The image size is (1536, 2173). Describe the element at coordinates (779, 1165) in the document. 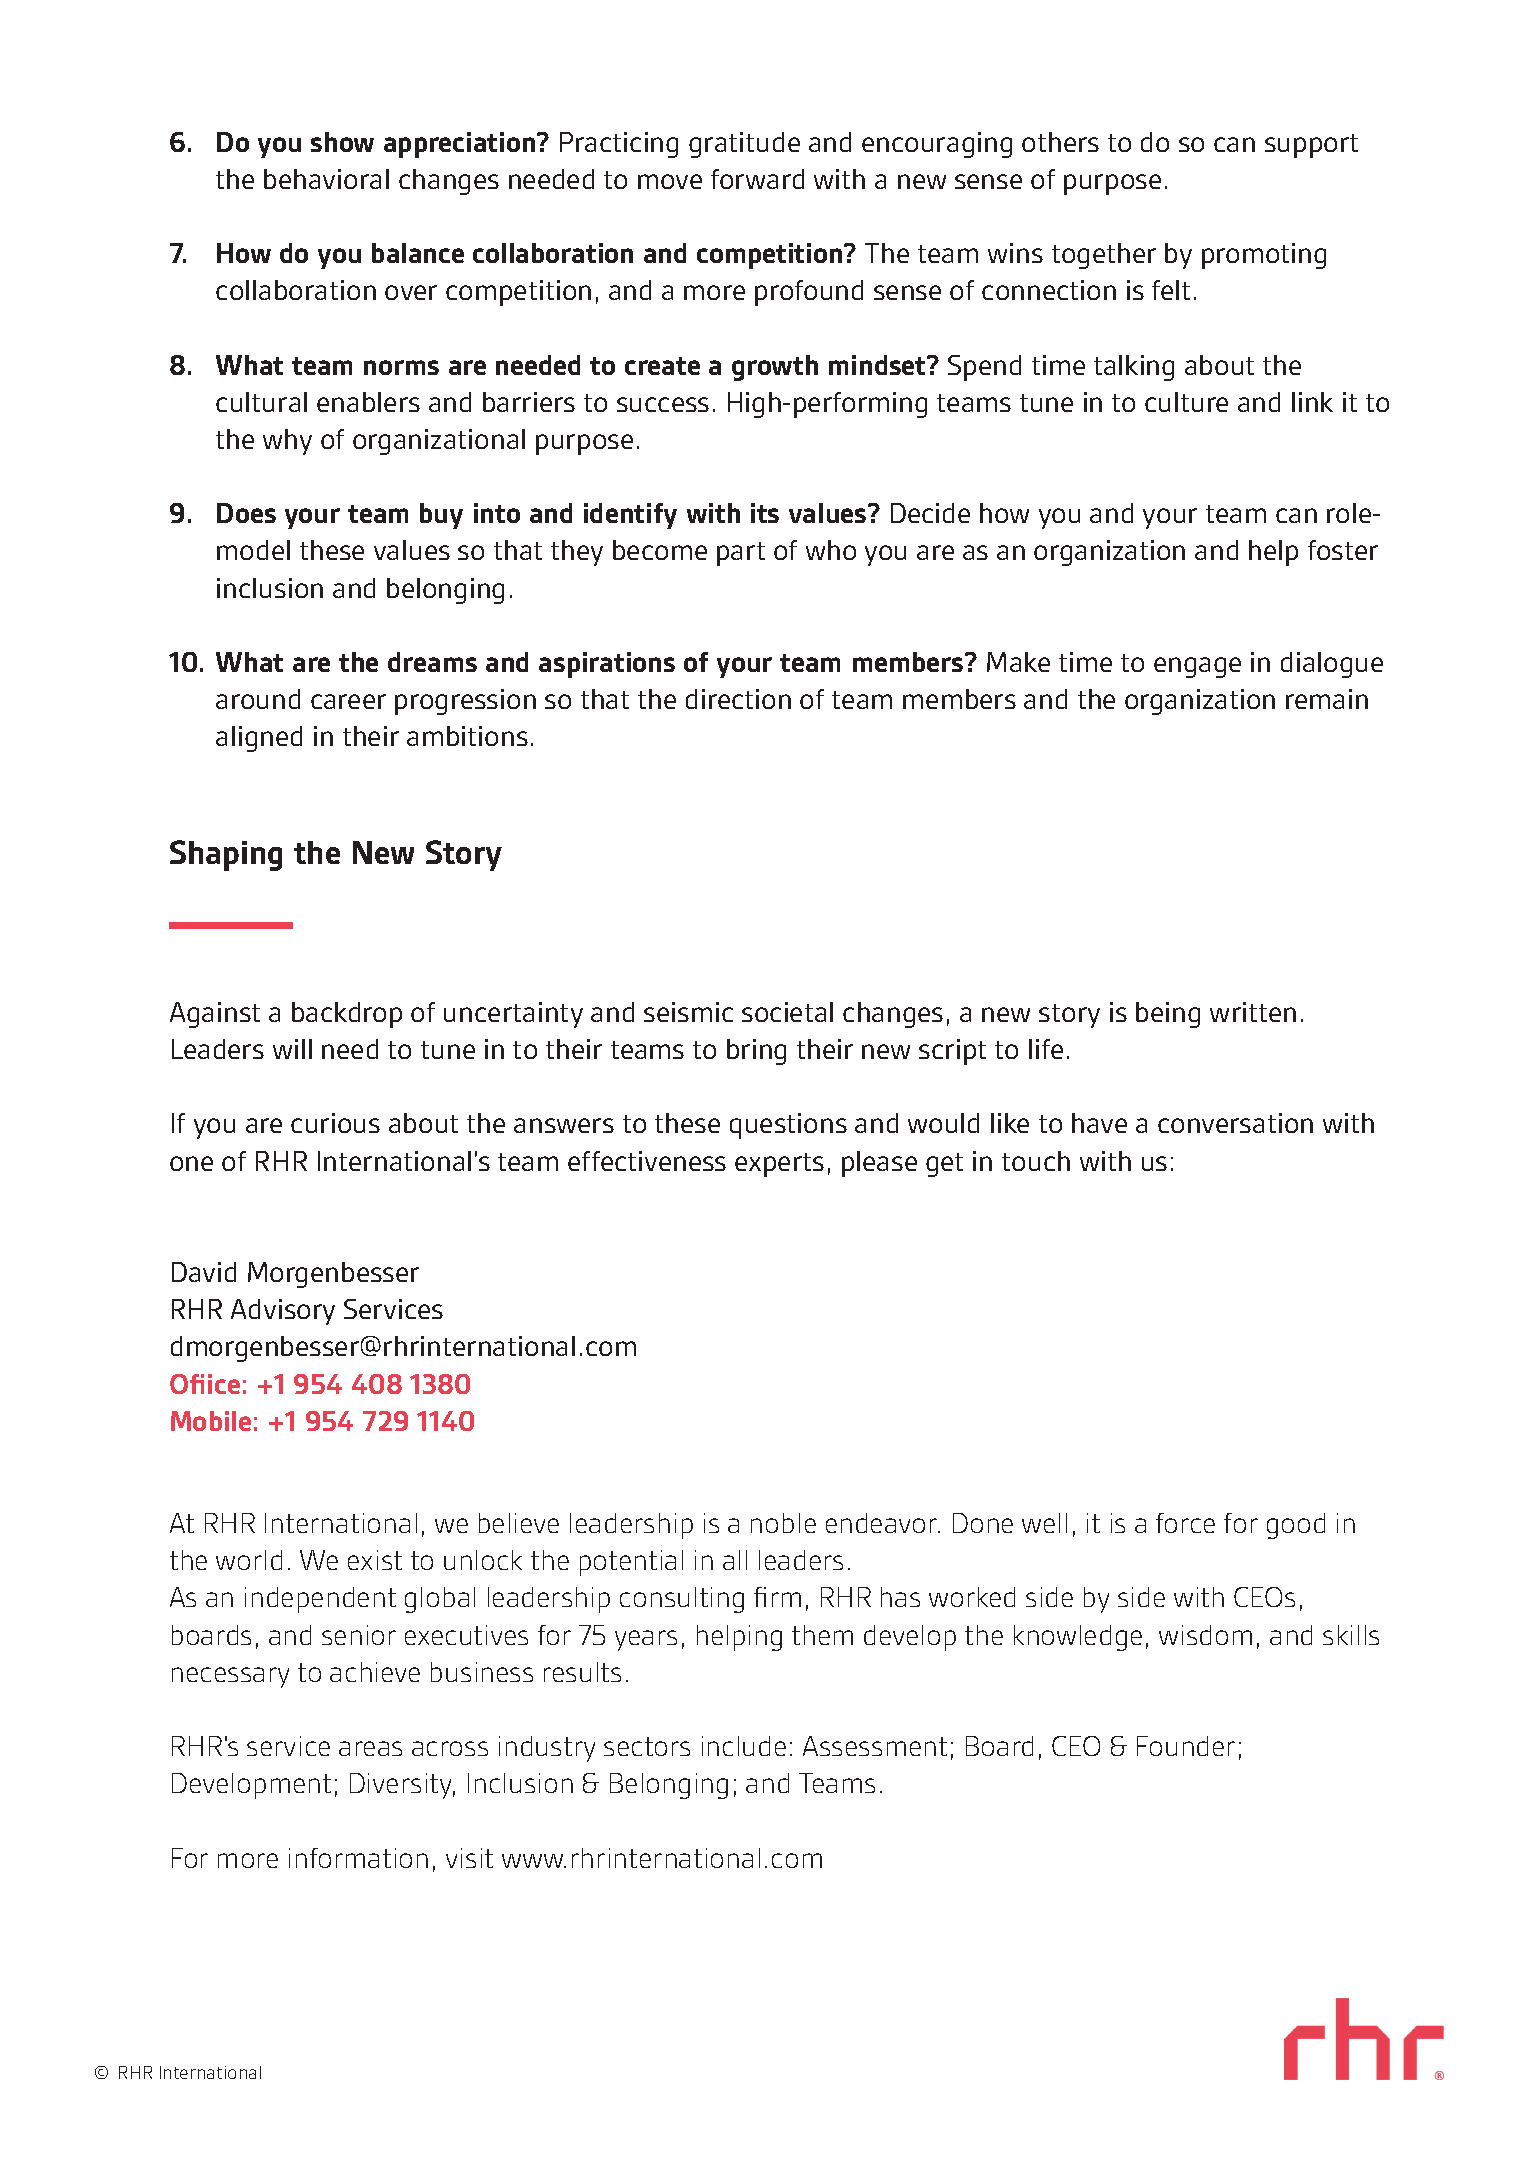

I see `experts` at that location.
